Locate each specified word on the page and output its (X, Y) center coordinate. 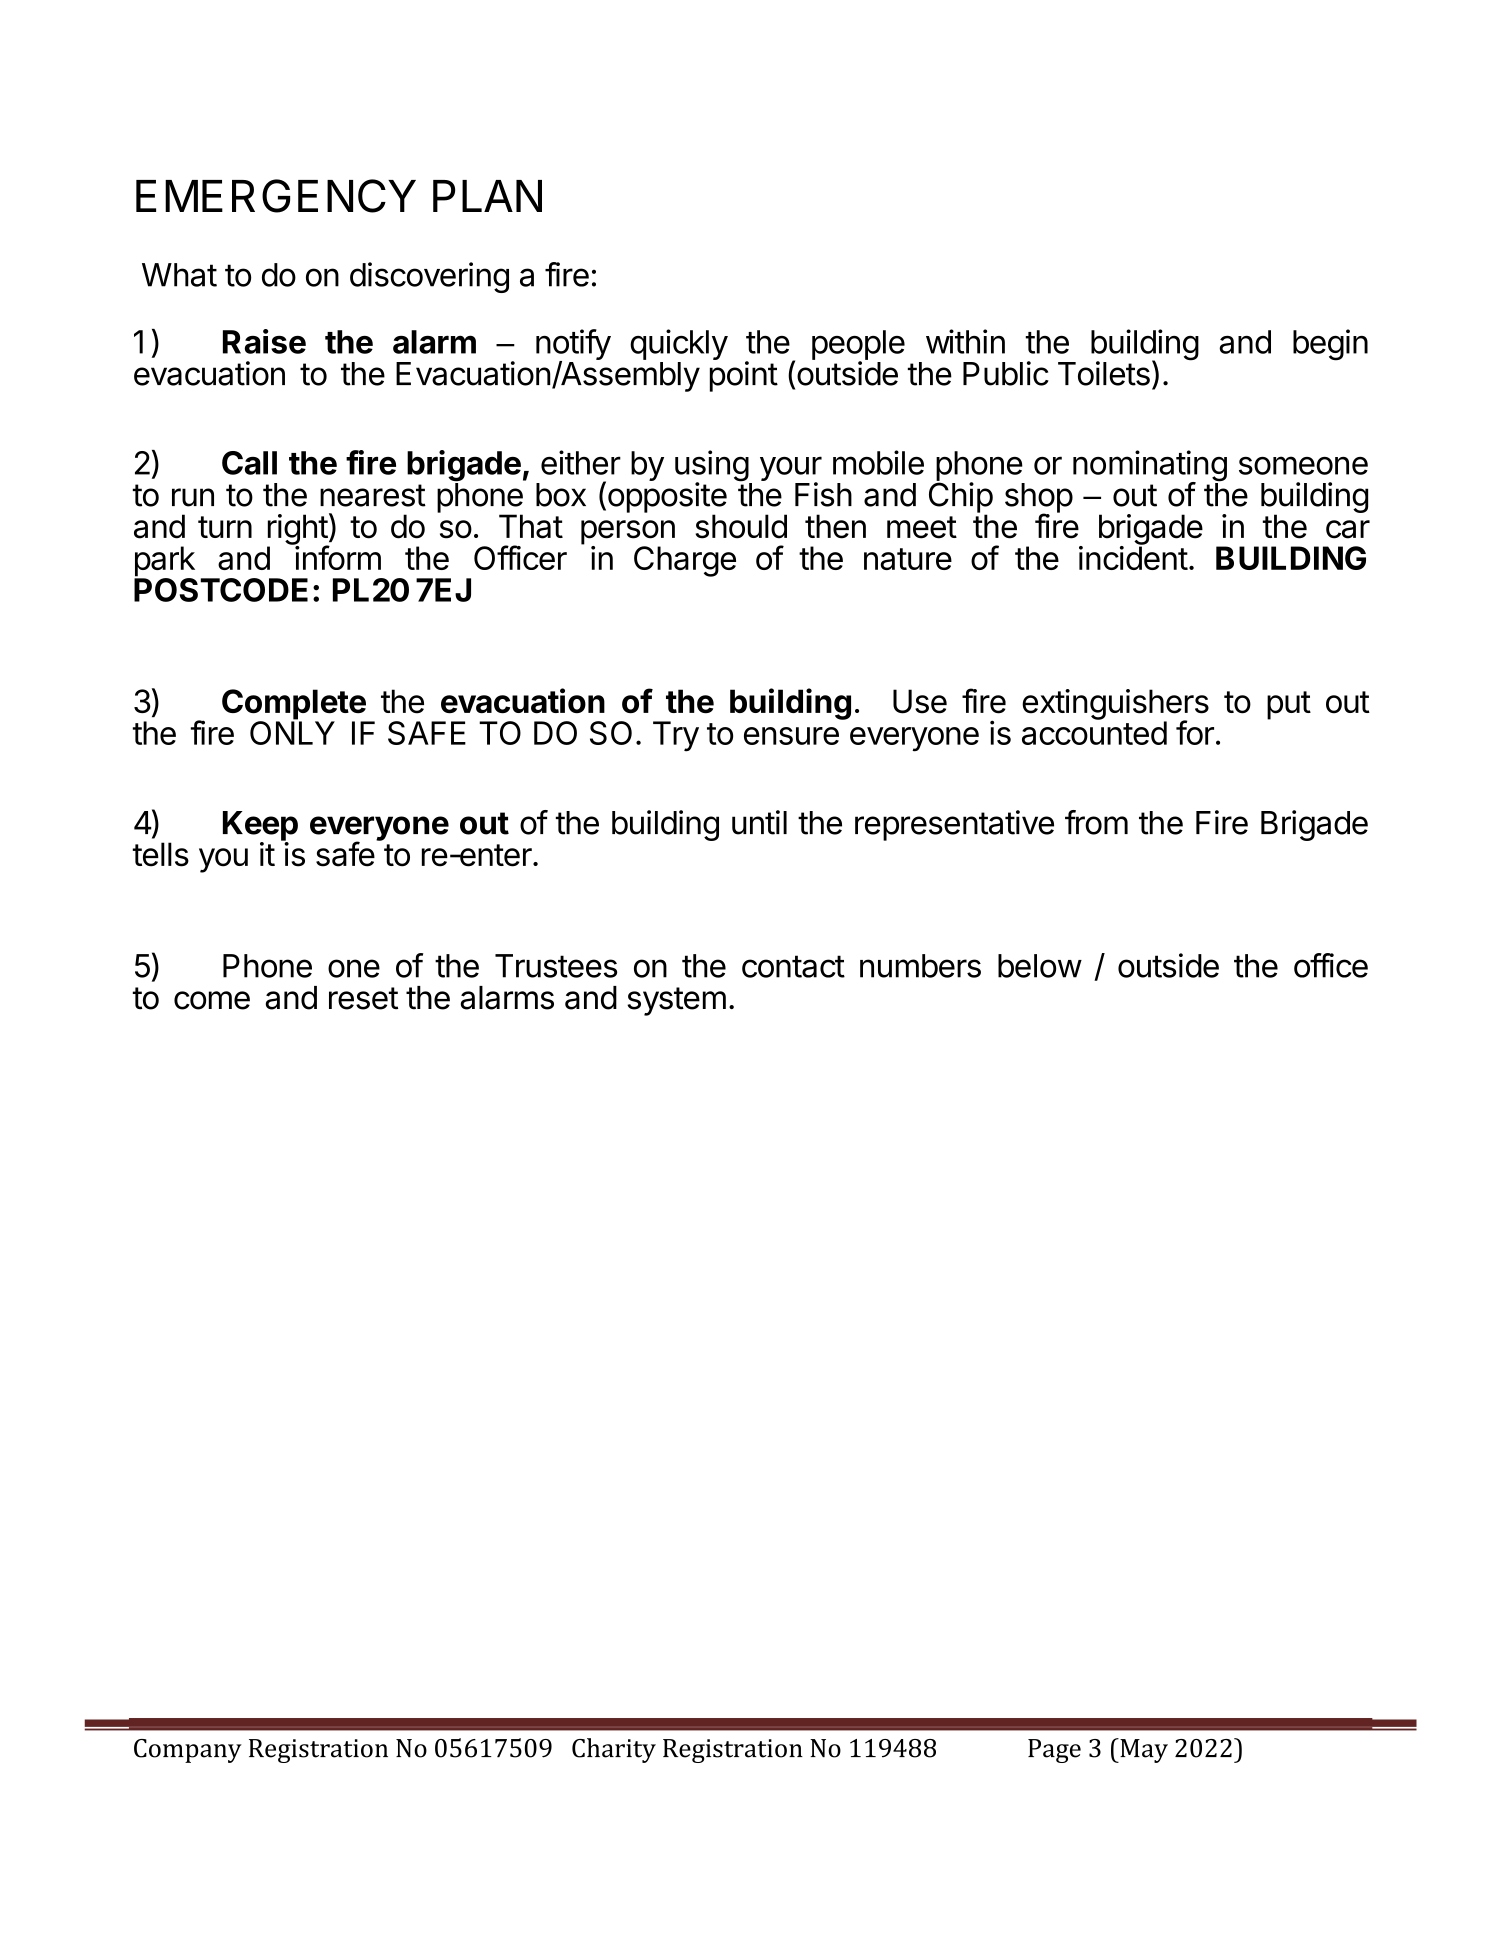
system (676, 1001)
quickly (679, 346)
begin (1330, 345)
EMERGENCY (276, 196)
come (212, 1000)
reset (363, 998)
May (1143, 1750)
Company (188, 1751)
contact (793, 966)
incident (1133, 557)
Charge (685, 561)
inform (337, 557)
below (1040, 966)
